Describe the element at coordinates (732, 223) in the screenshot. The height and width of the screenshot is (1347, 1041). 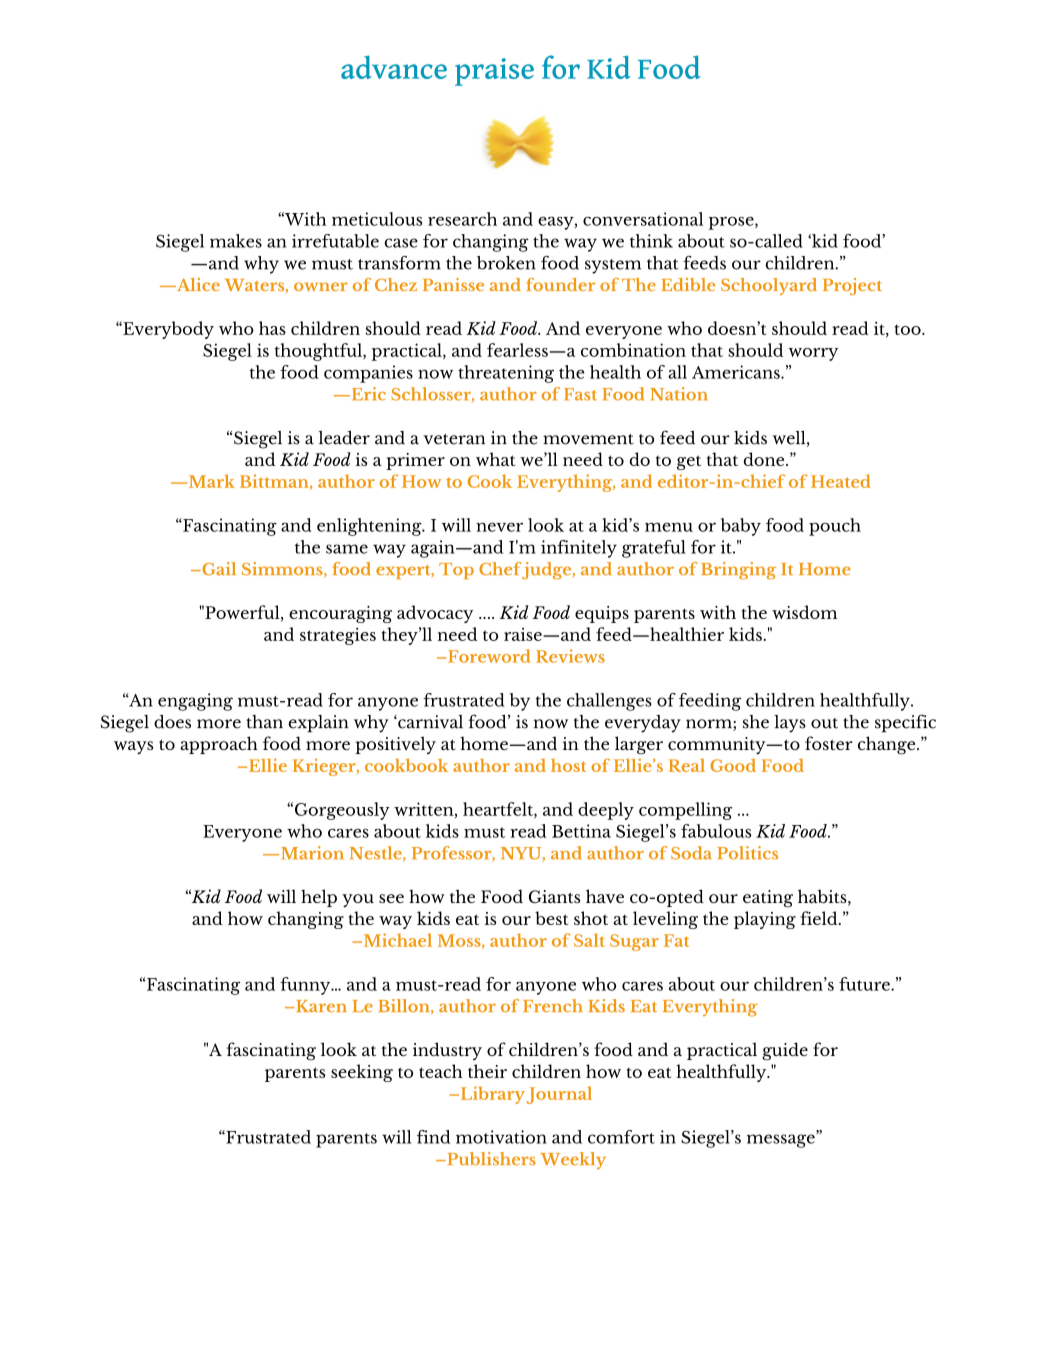
I see `prose` at that location.
